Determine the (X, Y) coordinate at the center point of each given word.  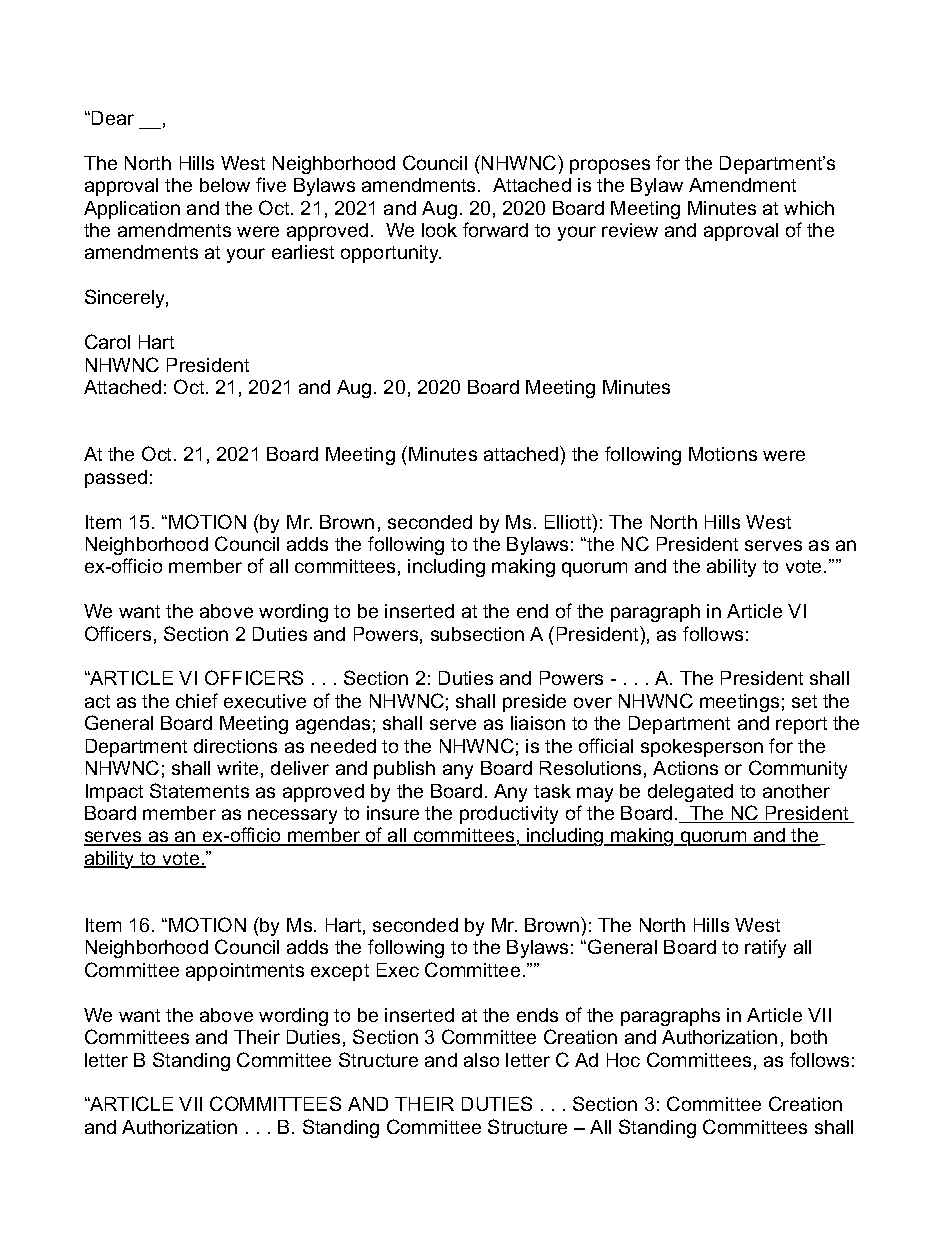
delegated (690, 793)
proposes (610, 166)
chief (197, 700)
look (439, 230)
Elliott (569, 523)
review (630, 230)
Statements (199, 790)
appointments (245, 972)
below (225, 185)
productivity (509, 815)
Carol (107, 341)
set (804, 701)
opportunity (391, 254)
